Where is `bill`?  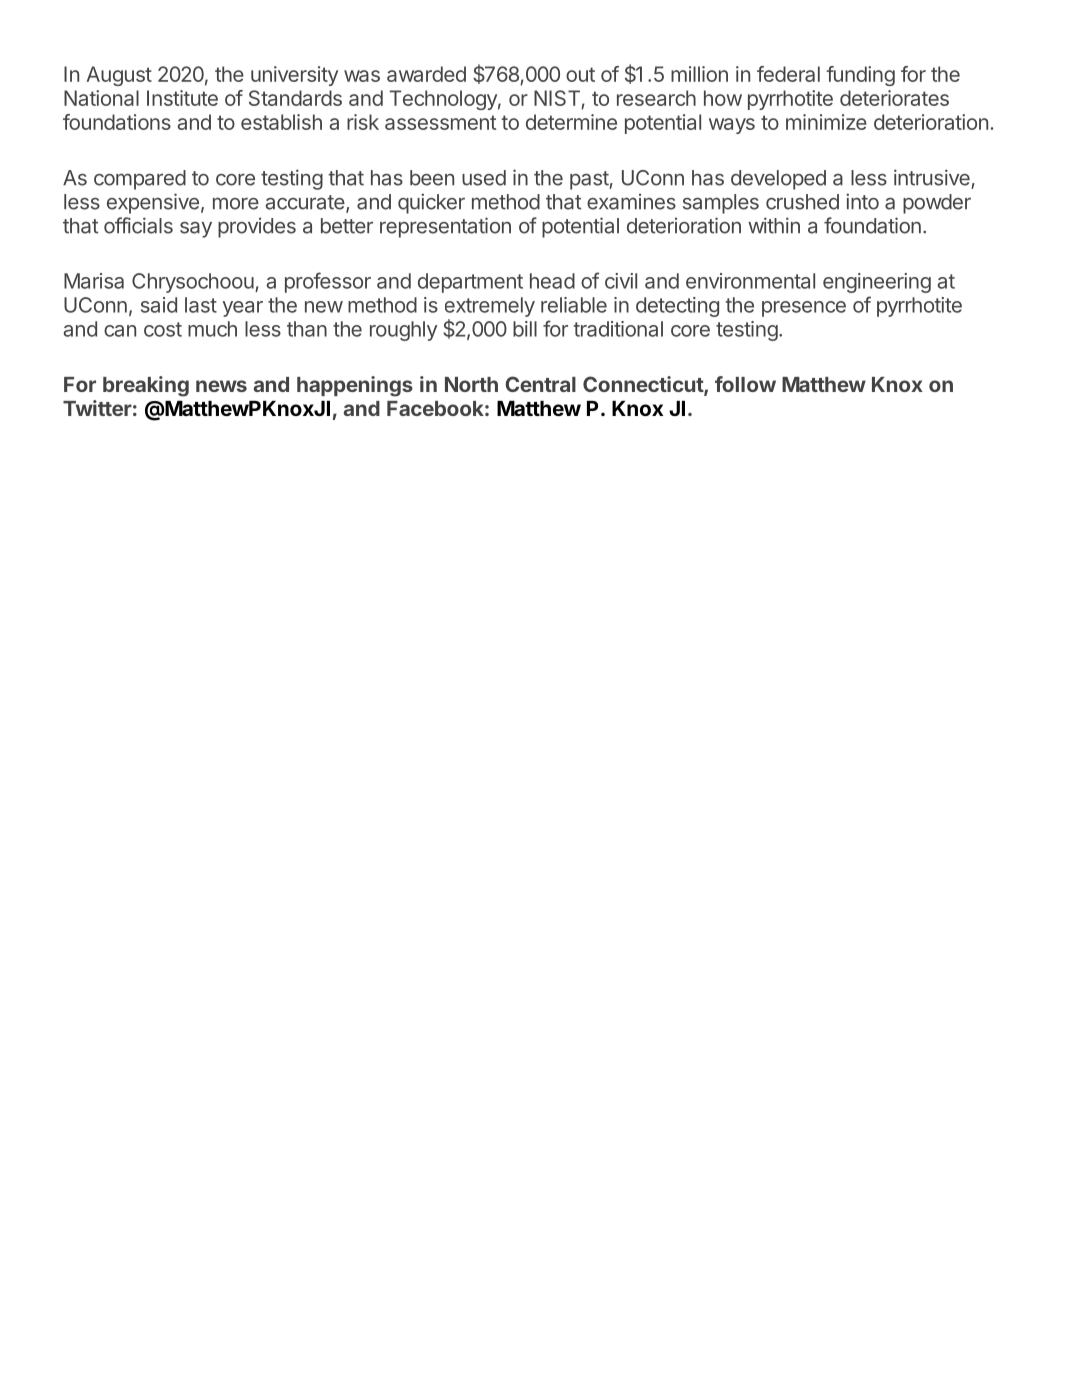
bill is located at coordinates (525, 329).
